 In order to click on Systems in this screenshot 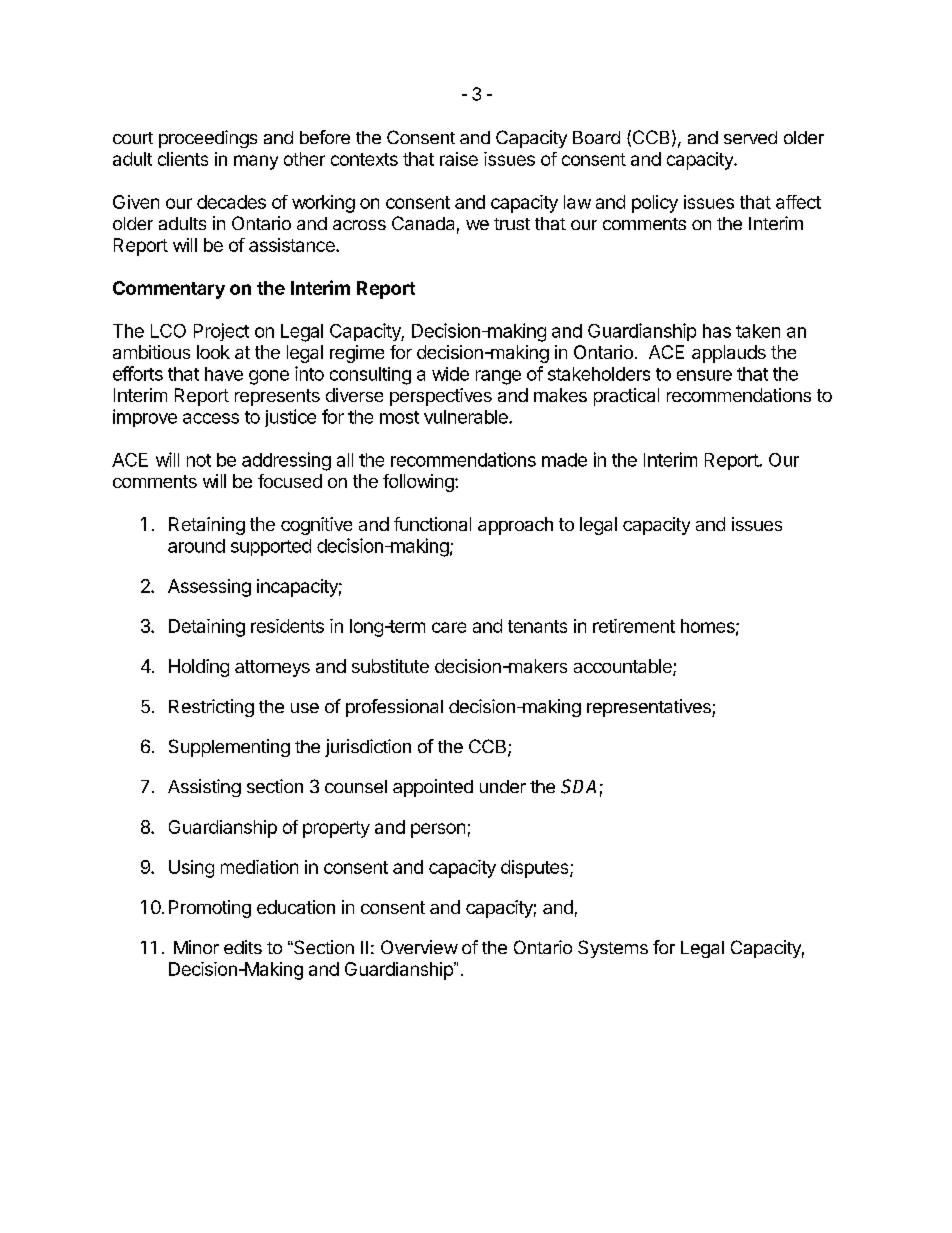, I will do `click(613, 949)`.
